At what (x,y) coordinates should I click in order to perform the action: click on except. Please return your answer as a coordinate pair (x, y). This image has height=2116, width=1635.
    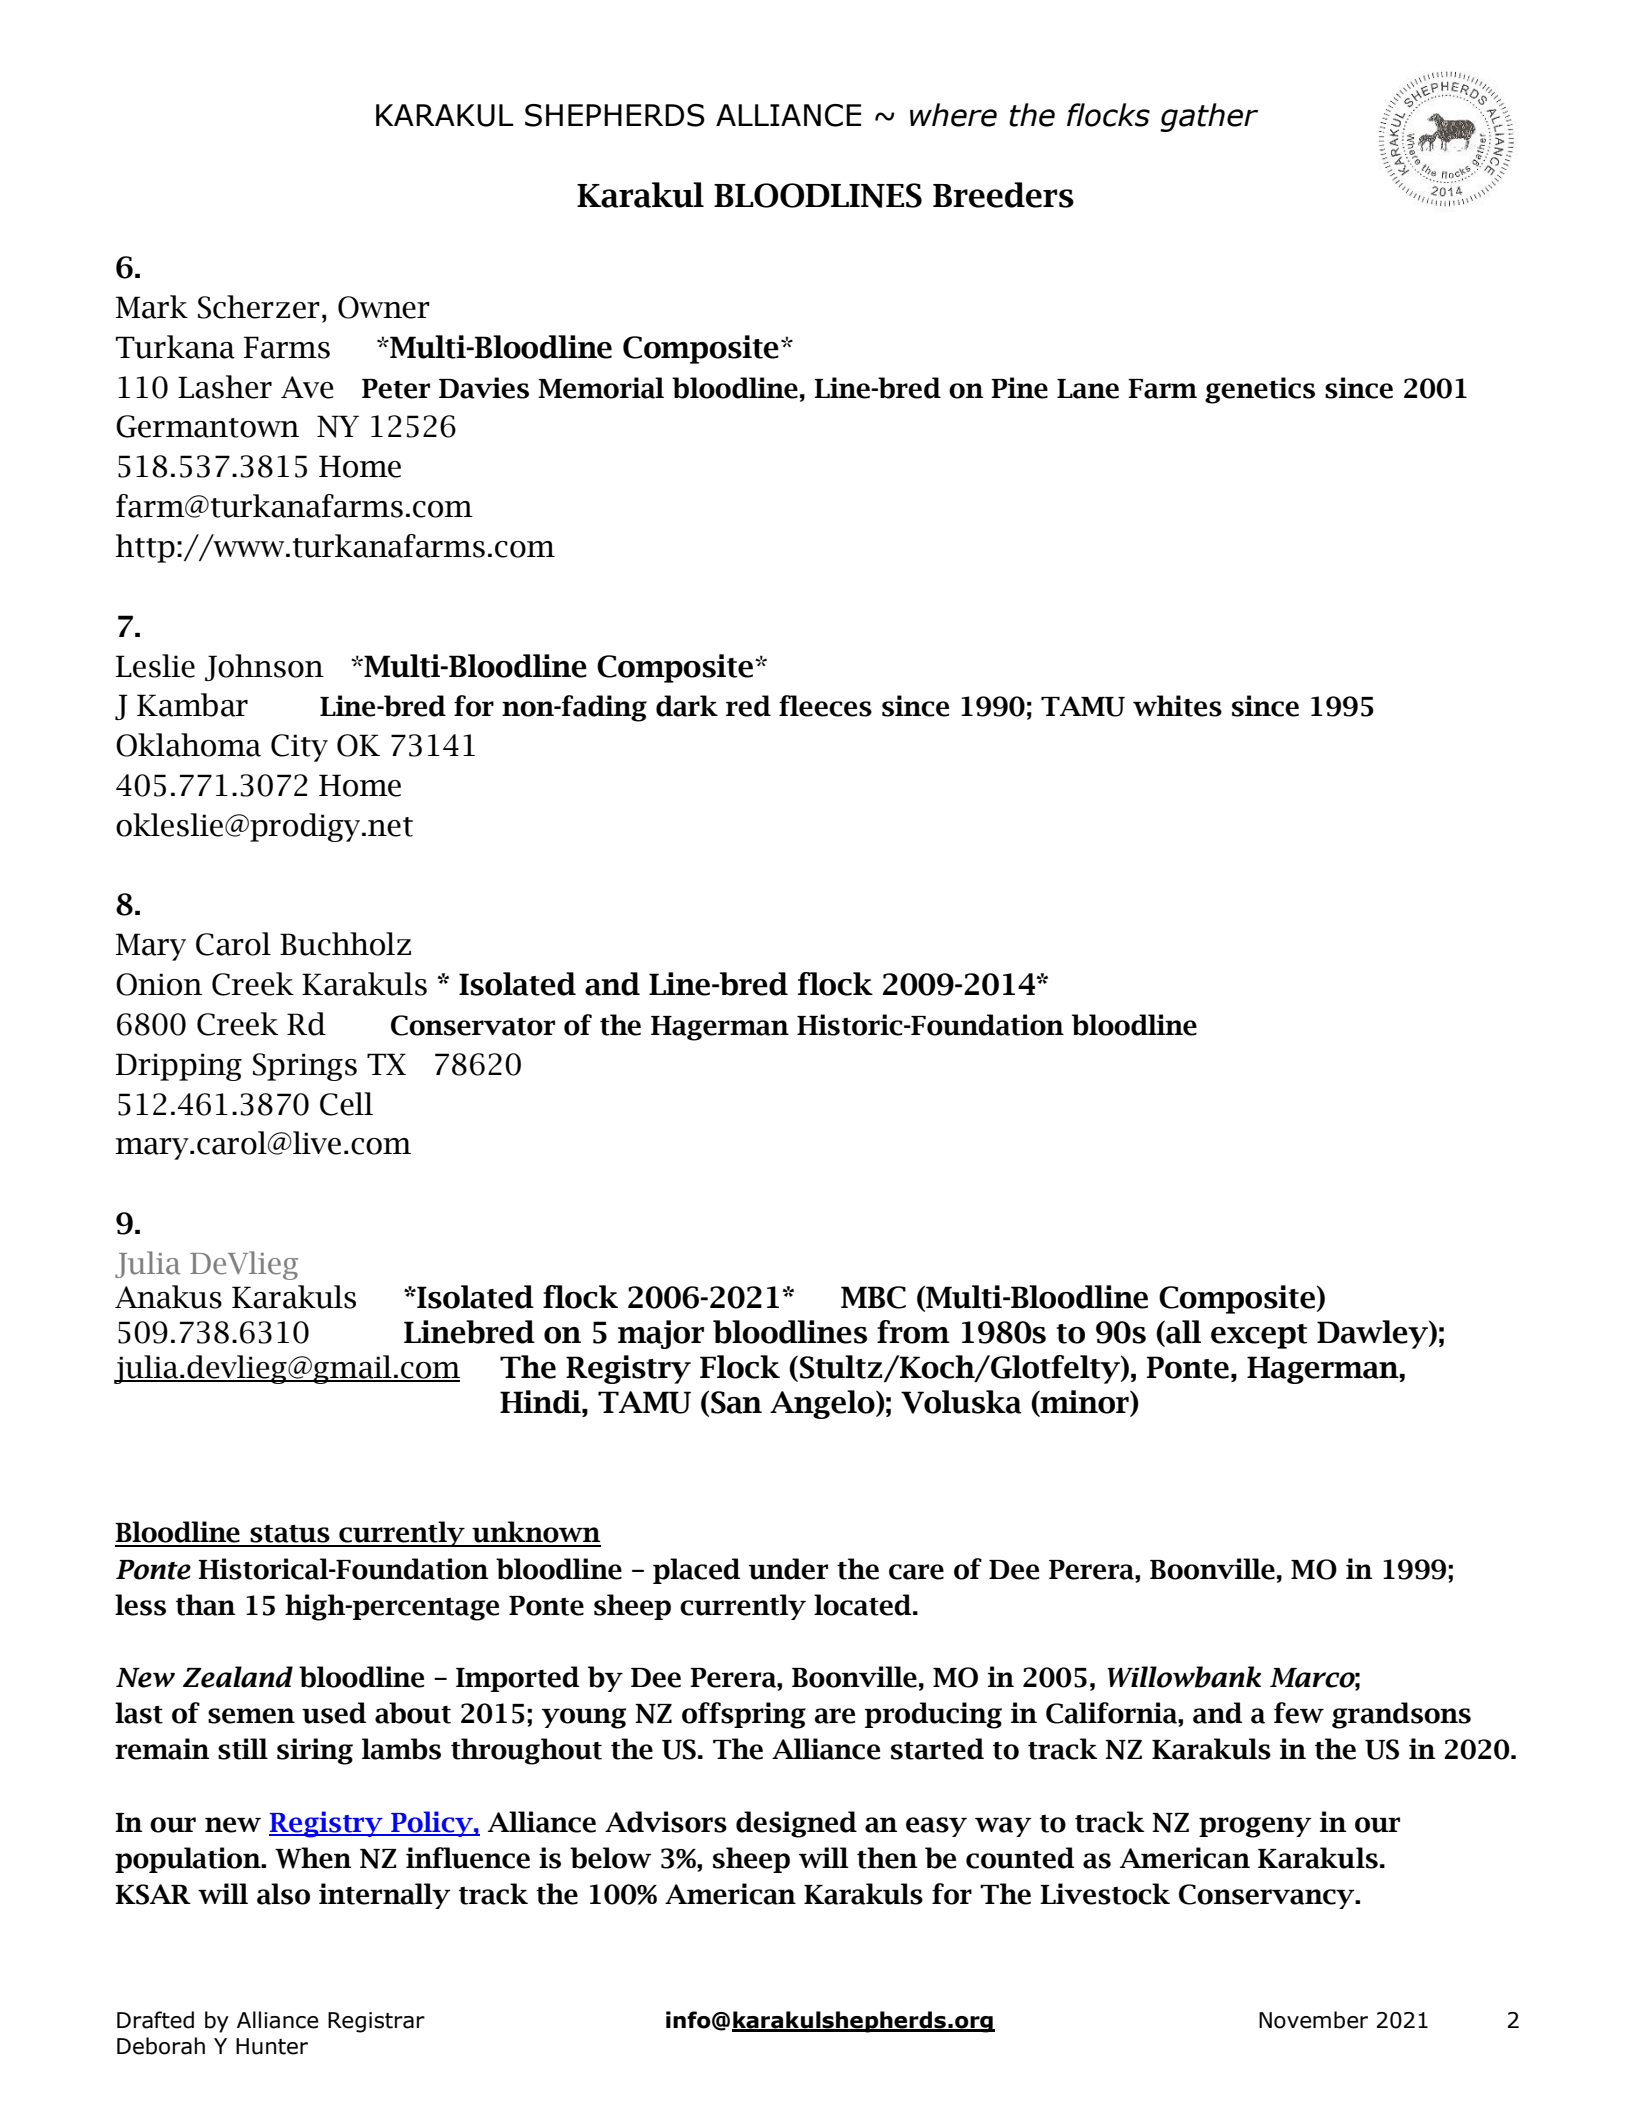
    Looking at the image, I should click on (1259, 1336).
